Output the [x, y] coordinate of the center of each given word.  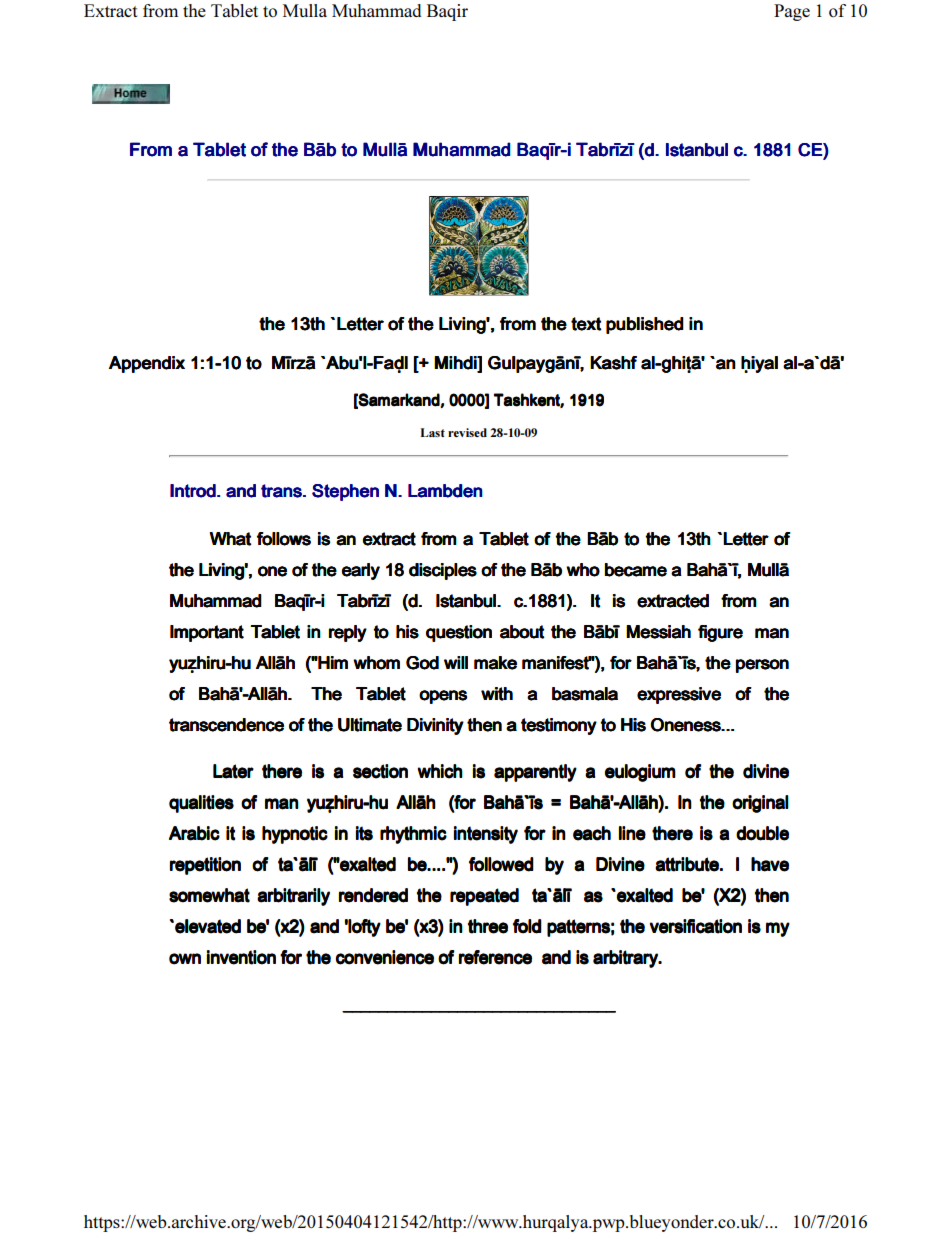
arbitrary [626, 959]
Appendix [147, 364]
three [488, 926]
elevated [208, 926]
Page [792, 12]
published [645, 325]
